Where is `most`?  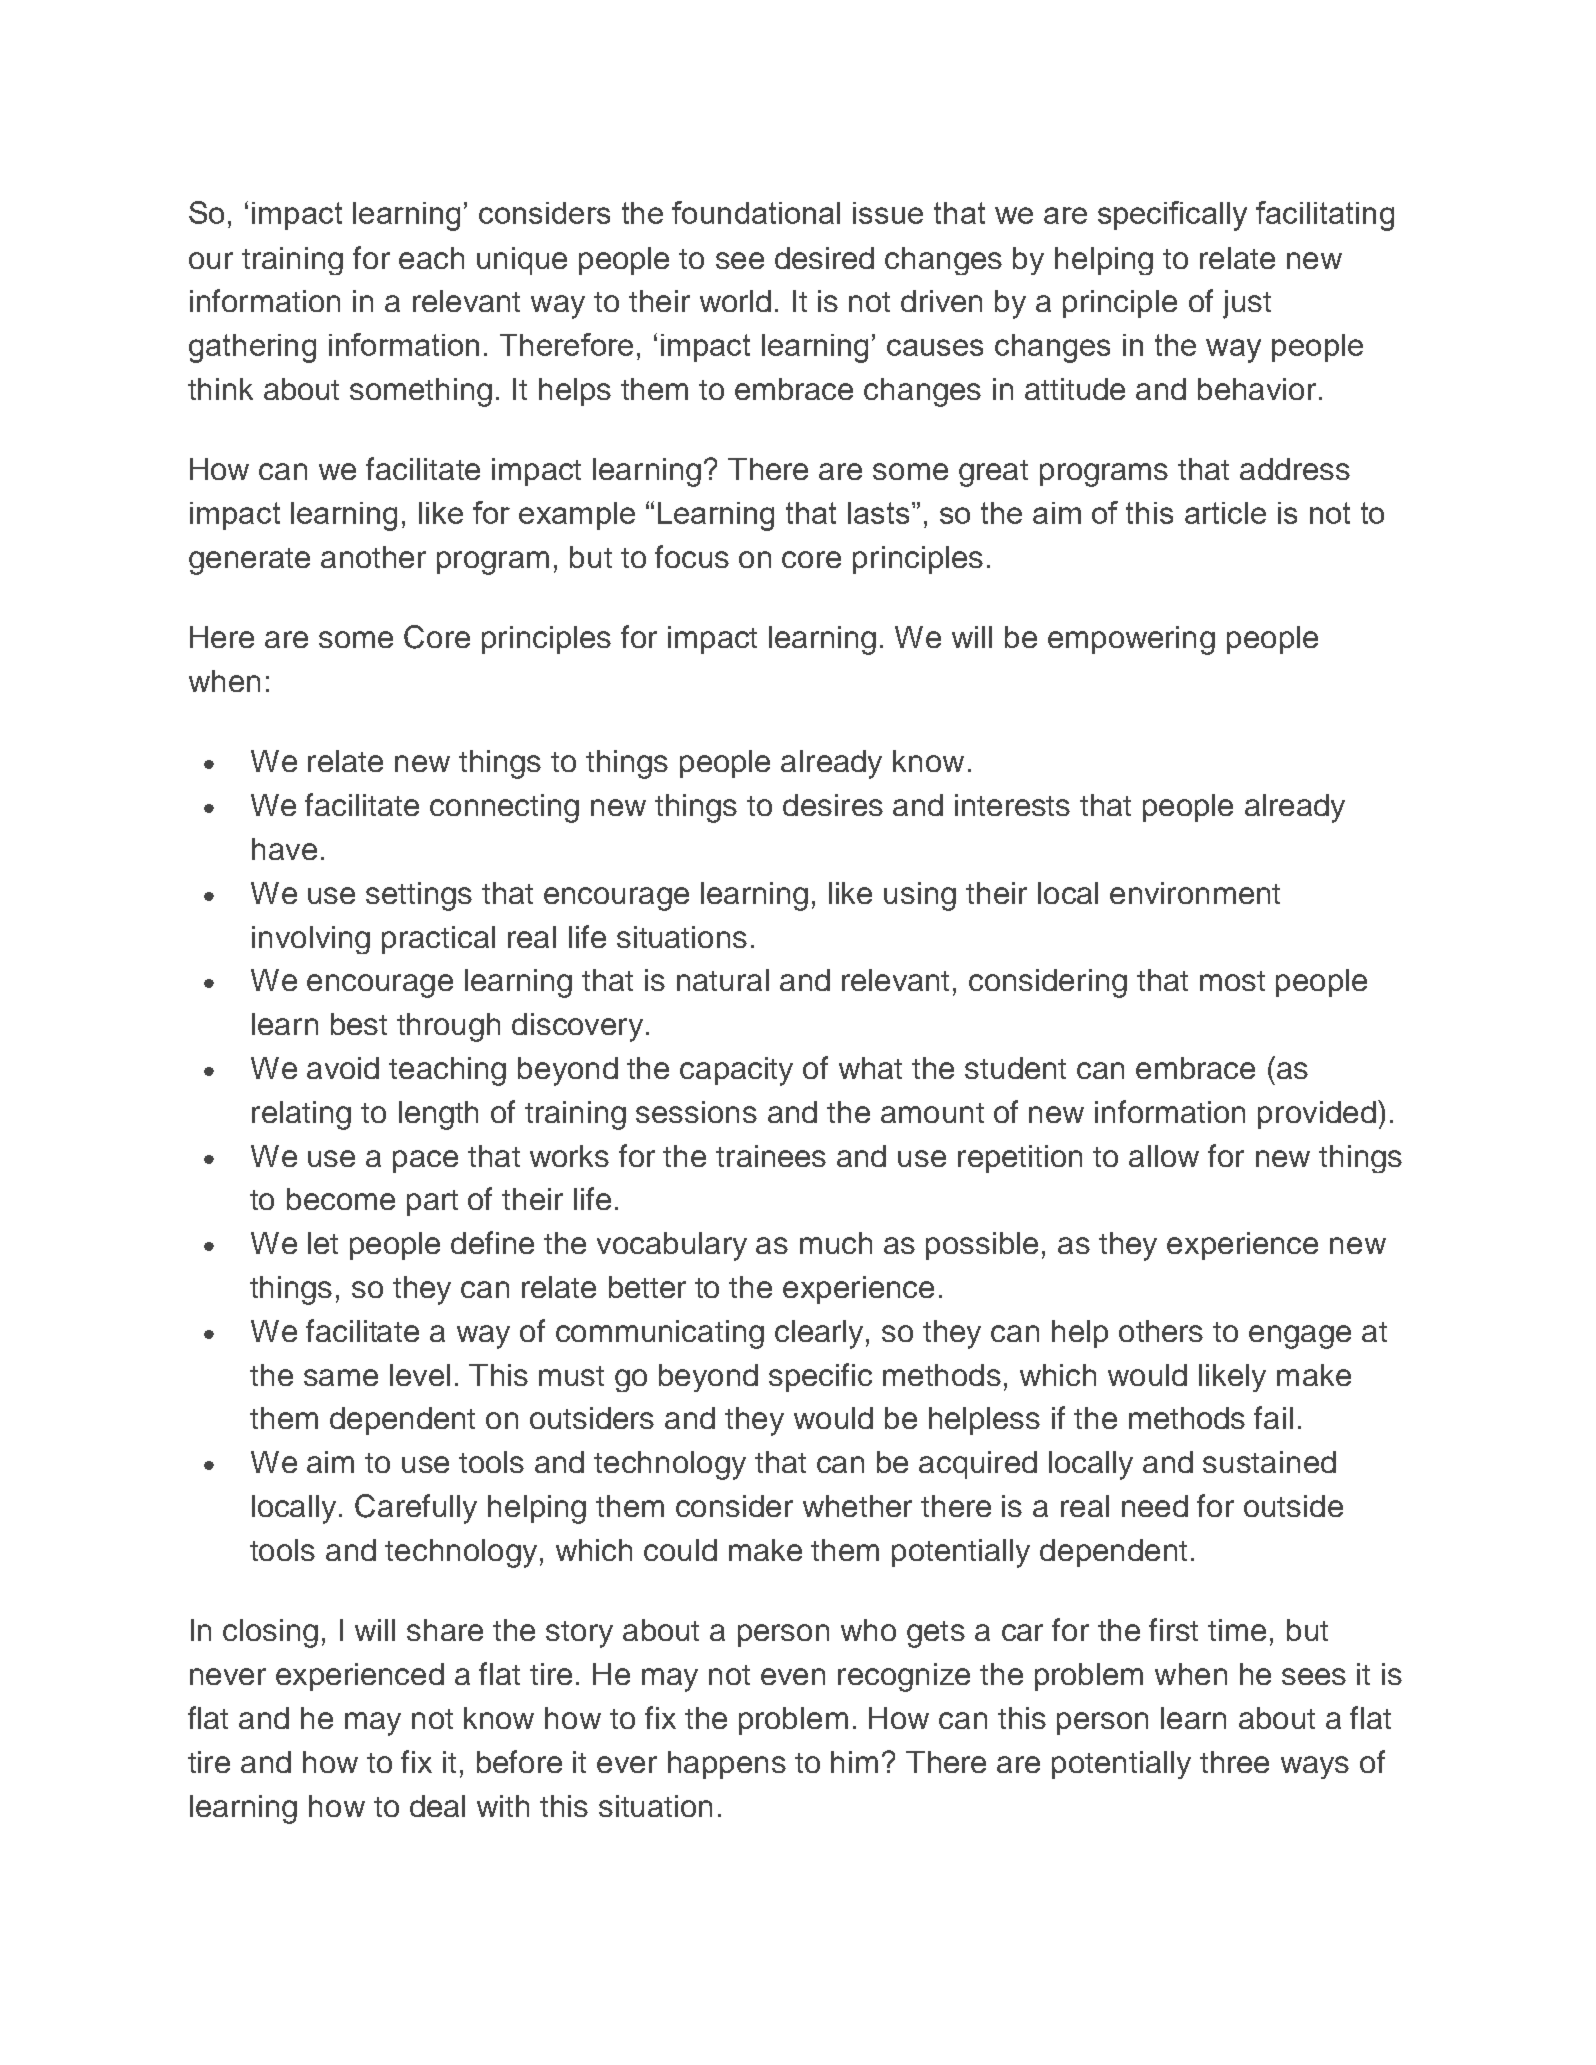 most is located at coordinates (1232, 981).
